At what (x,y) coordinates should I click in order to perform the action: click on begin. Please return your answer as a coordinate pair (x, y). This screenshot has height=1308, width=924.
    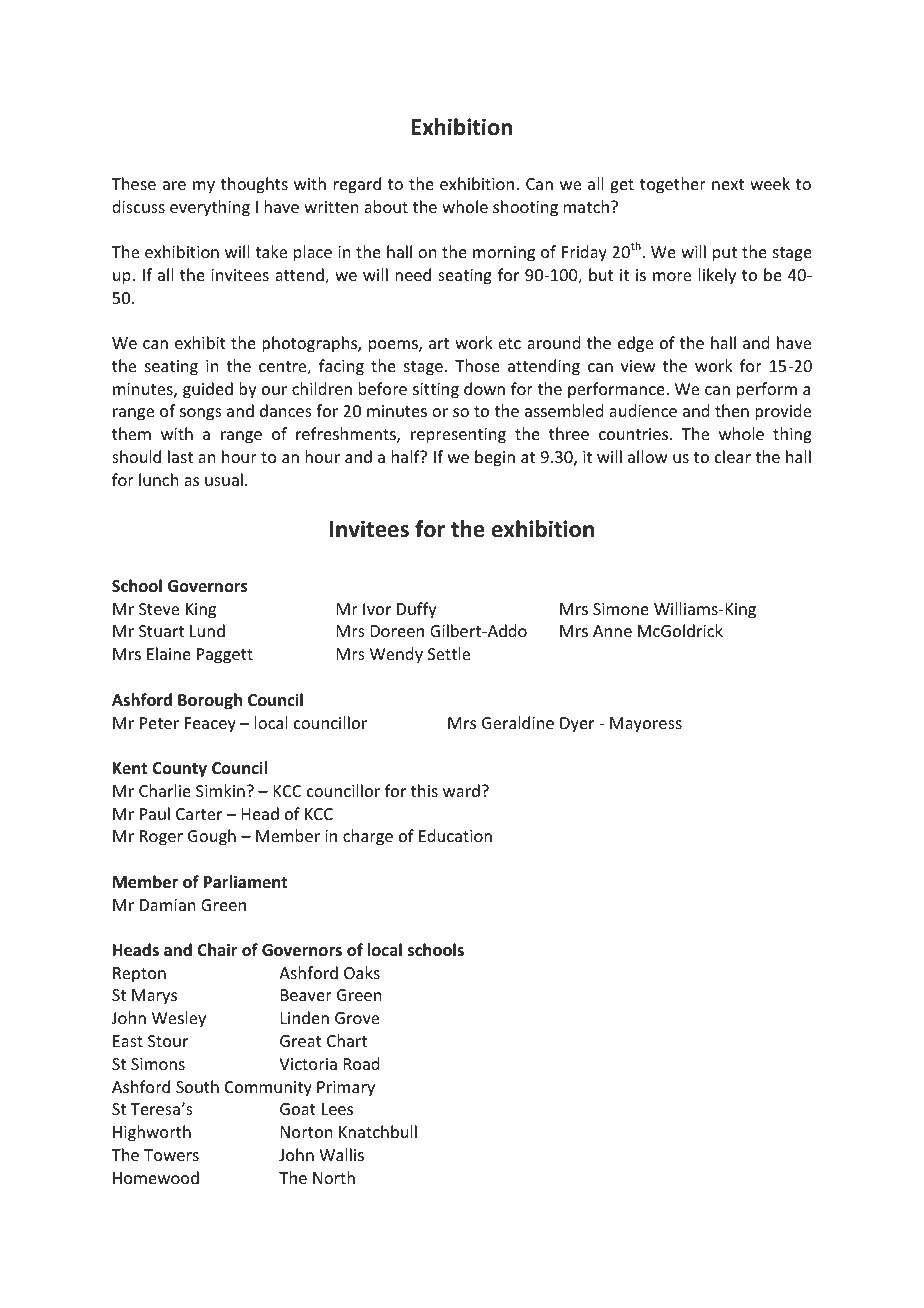
    Looking at the image, I should click on (495, 458).
